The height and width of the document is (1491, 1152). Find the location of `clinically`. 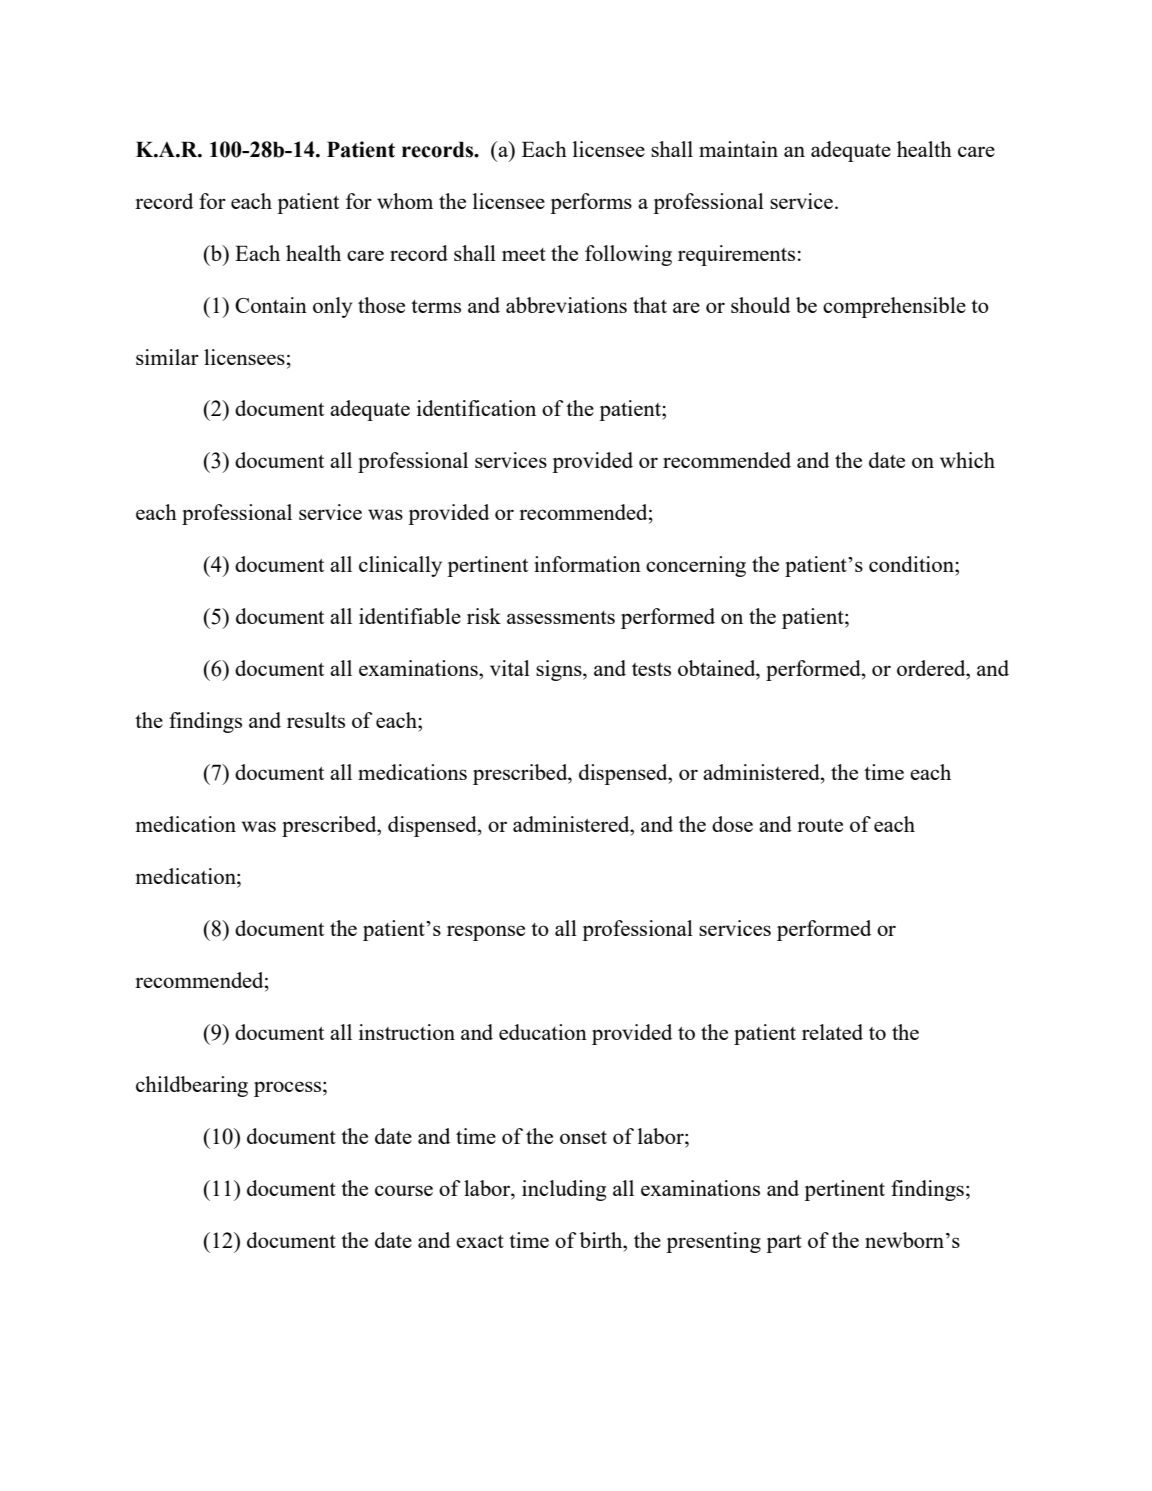

clinically is located at coordinates (400, 566).
